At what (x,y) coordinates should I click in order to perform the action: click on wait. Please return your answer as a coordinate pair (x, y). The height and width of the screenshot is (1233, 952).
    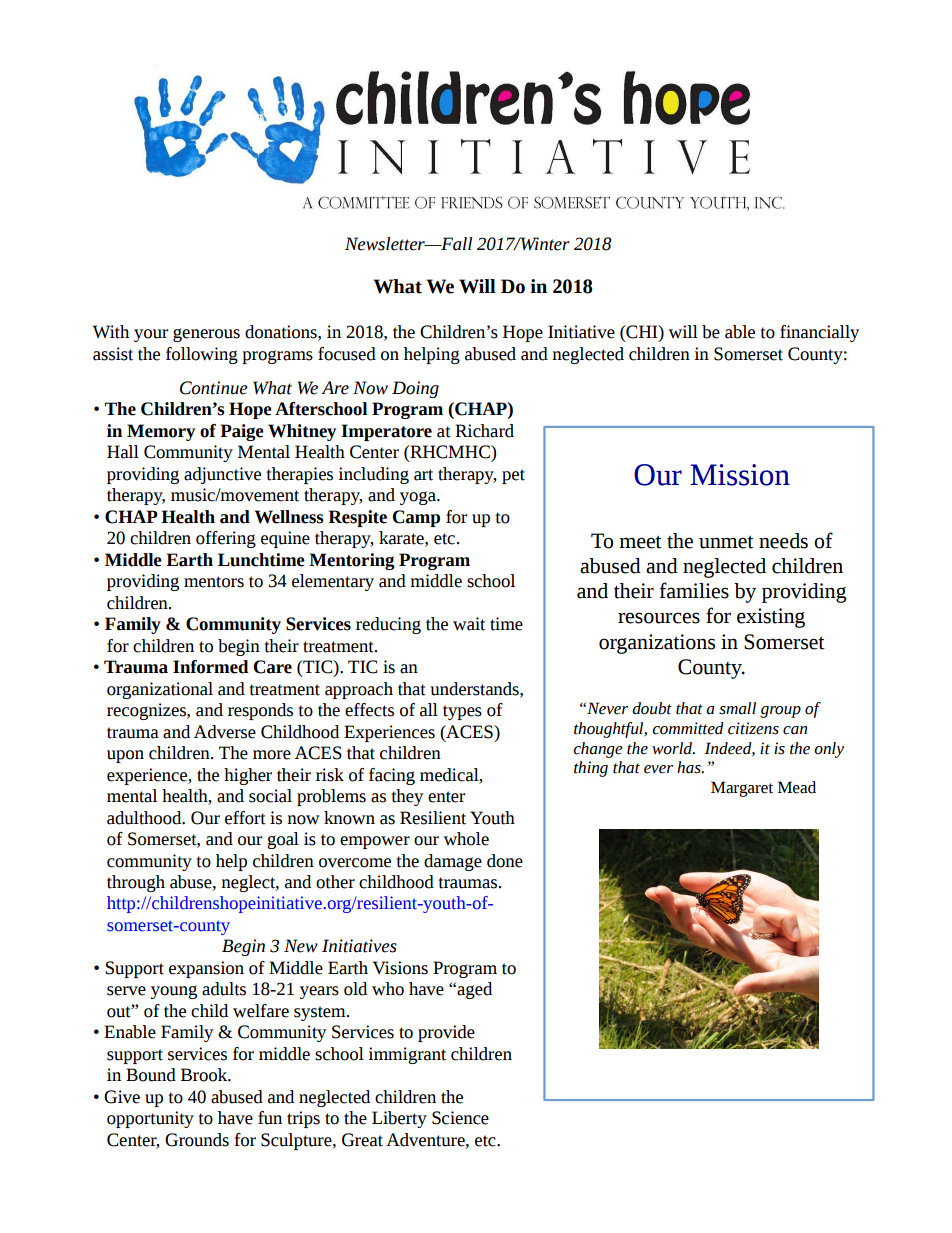
    Looking at the image, I should click on (469, 624).
